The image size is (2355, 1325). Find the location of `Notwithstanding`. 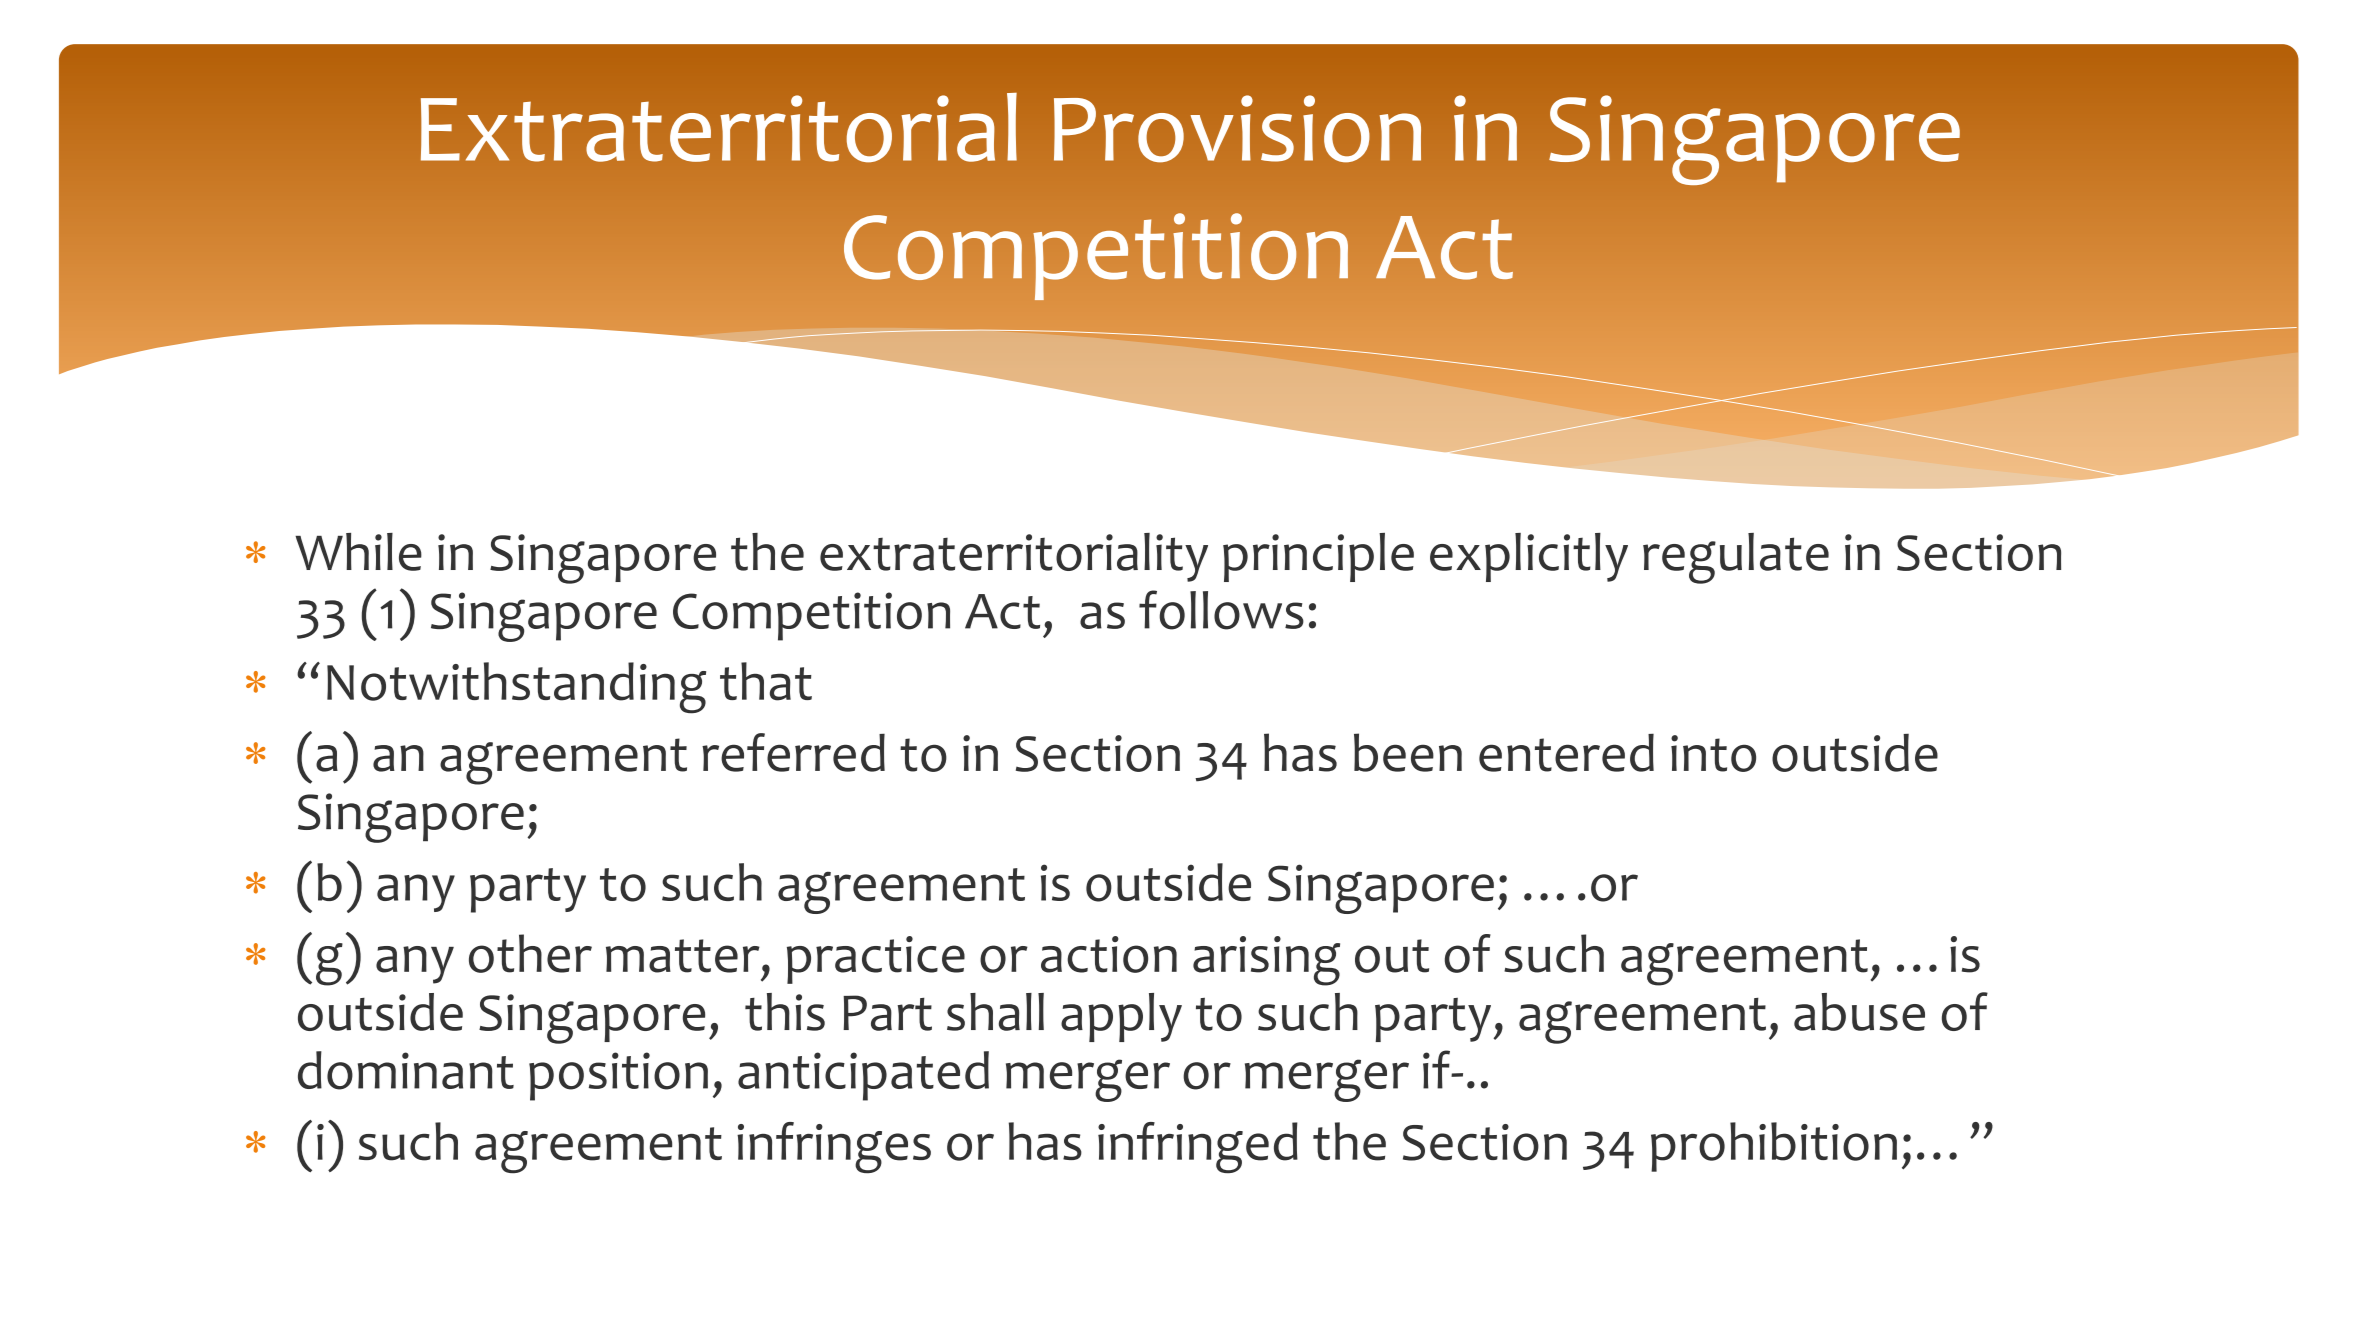

Notwithstanding is located at coordinates (516, 688).
